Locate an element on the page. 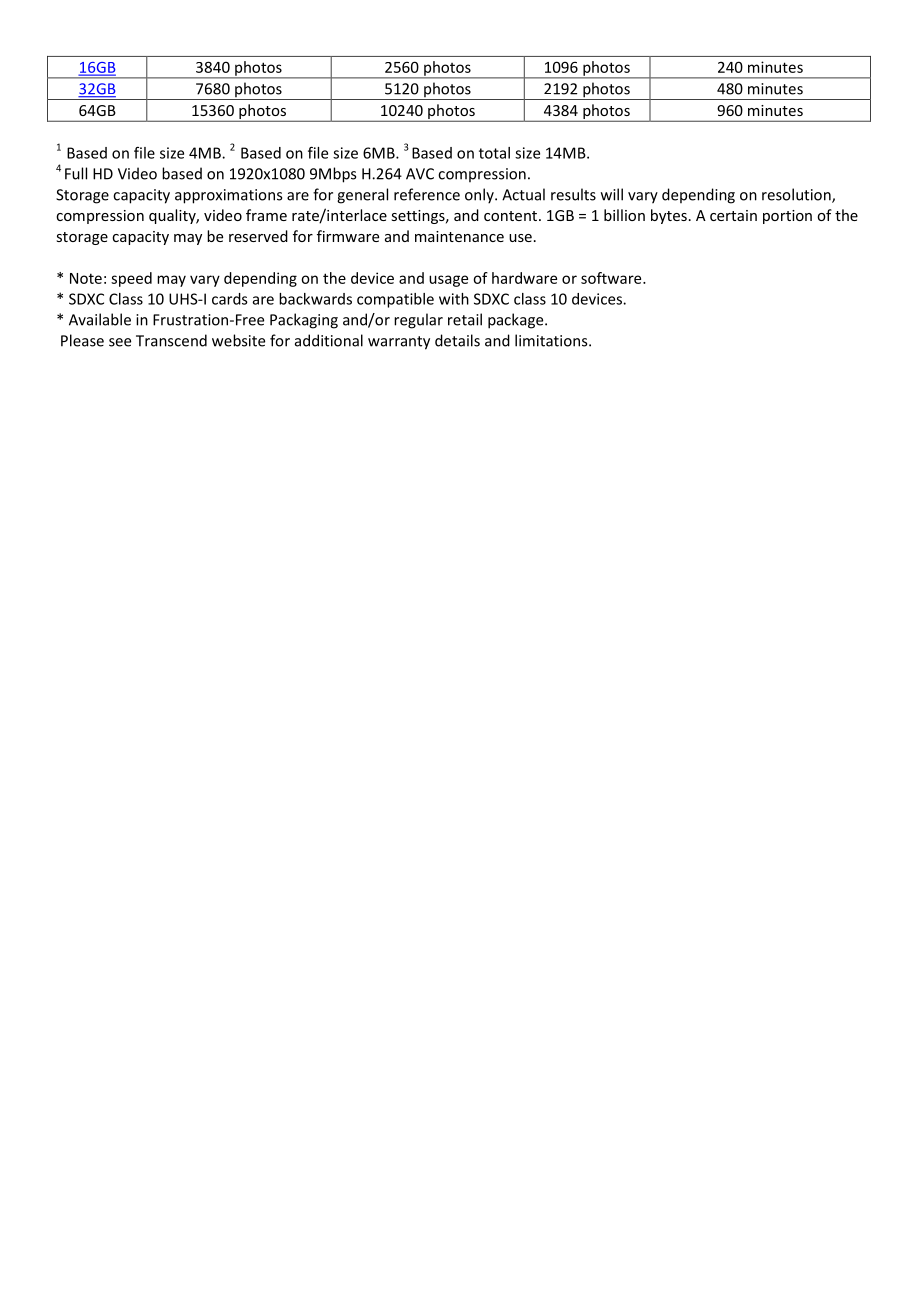  frame is located at coordinates (266, 215).
